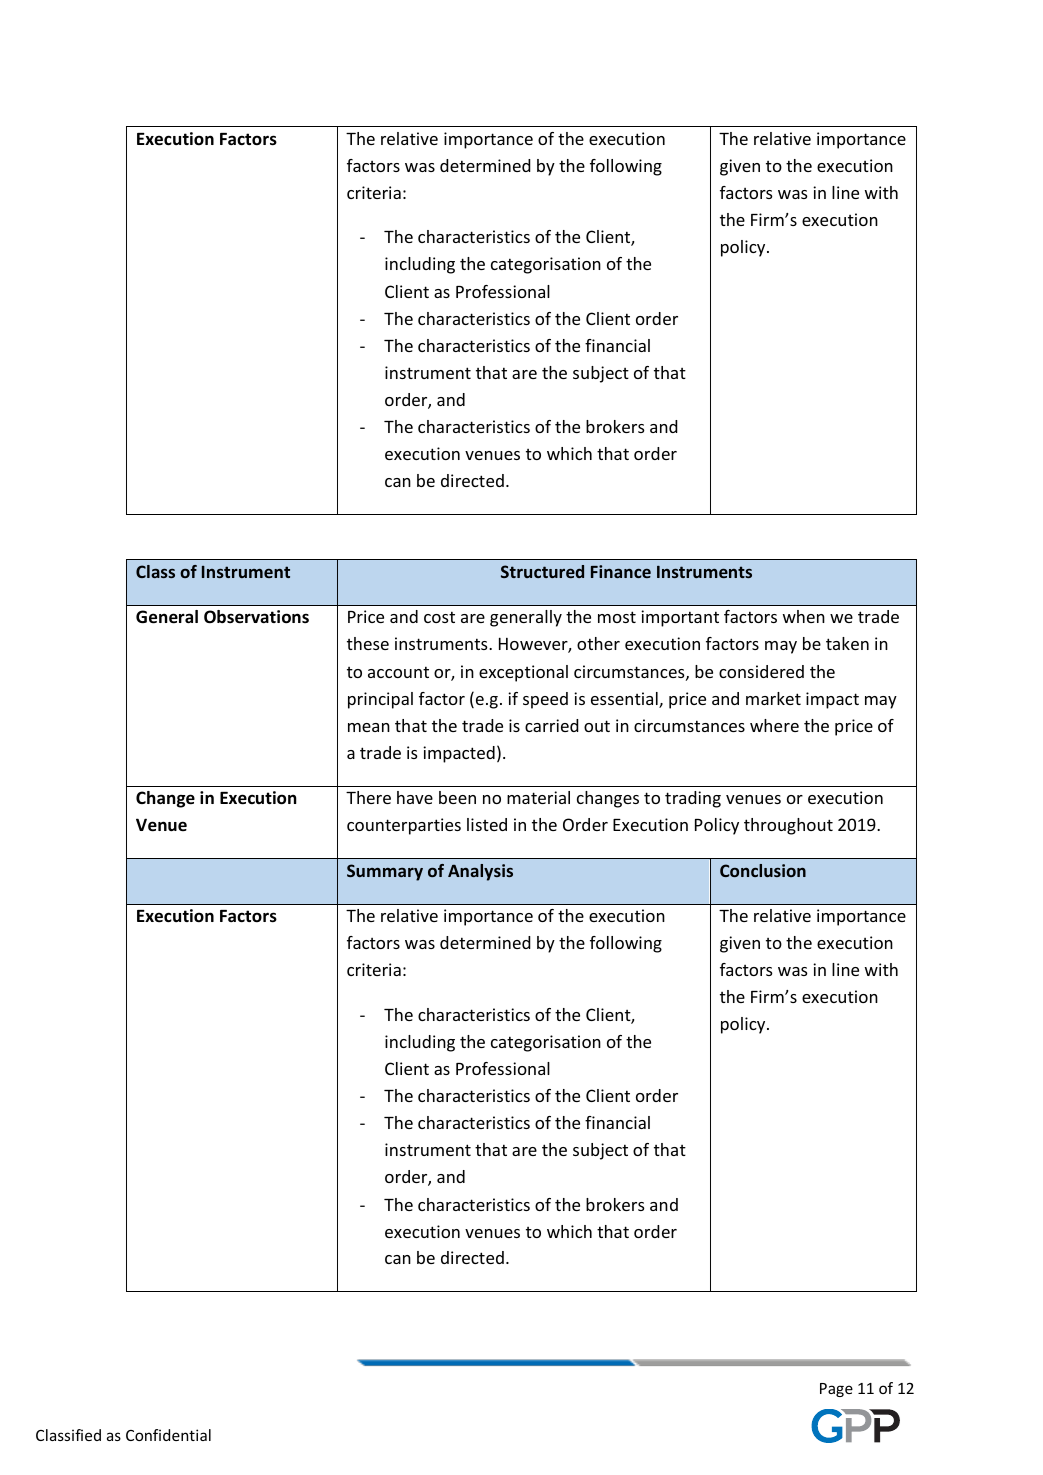  I want to click on Page, so click(836, 1390).
